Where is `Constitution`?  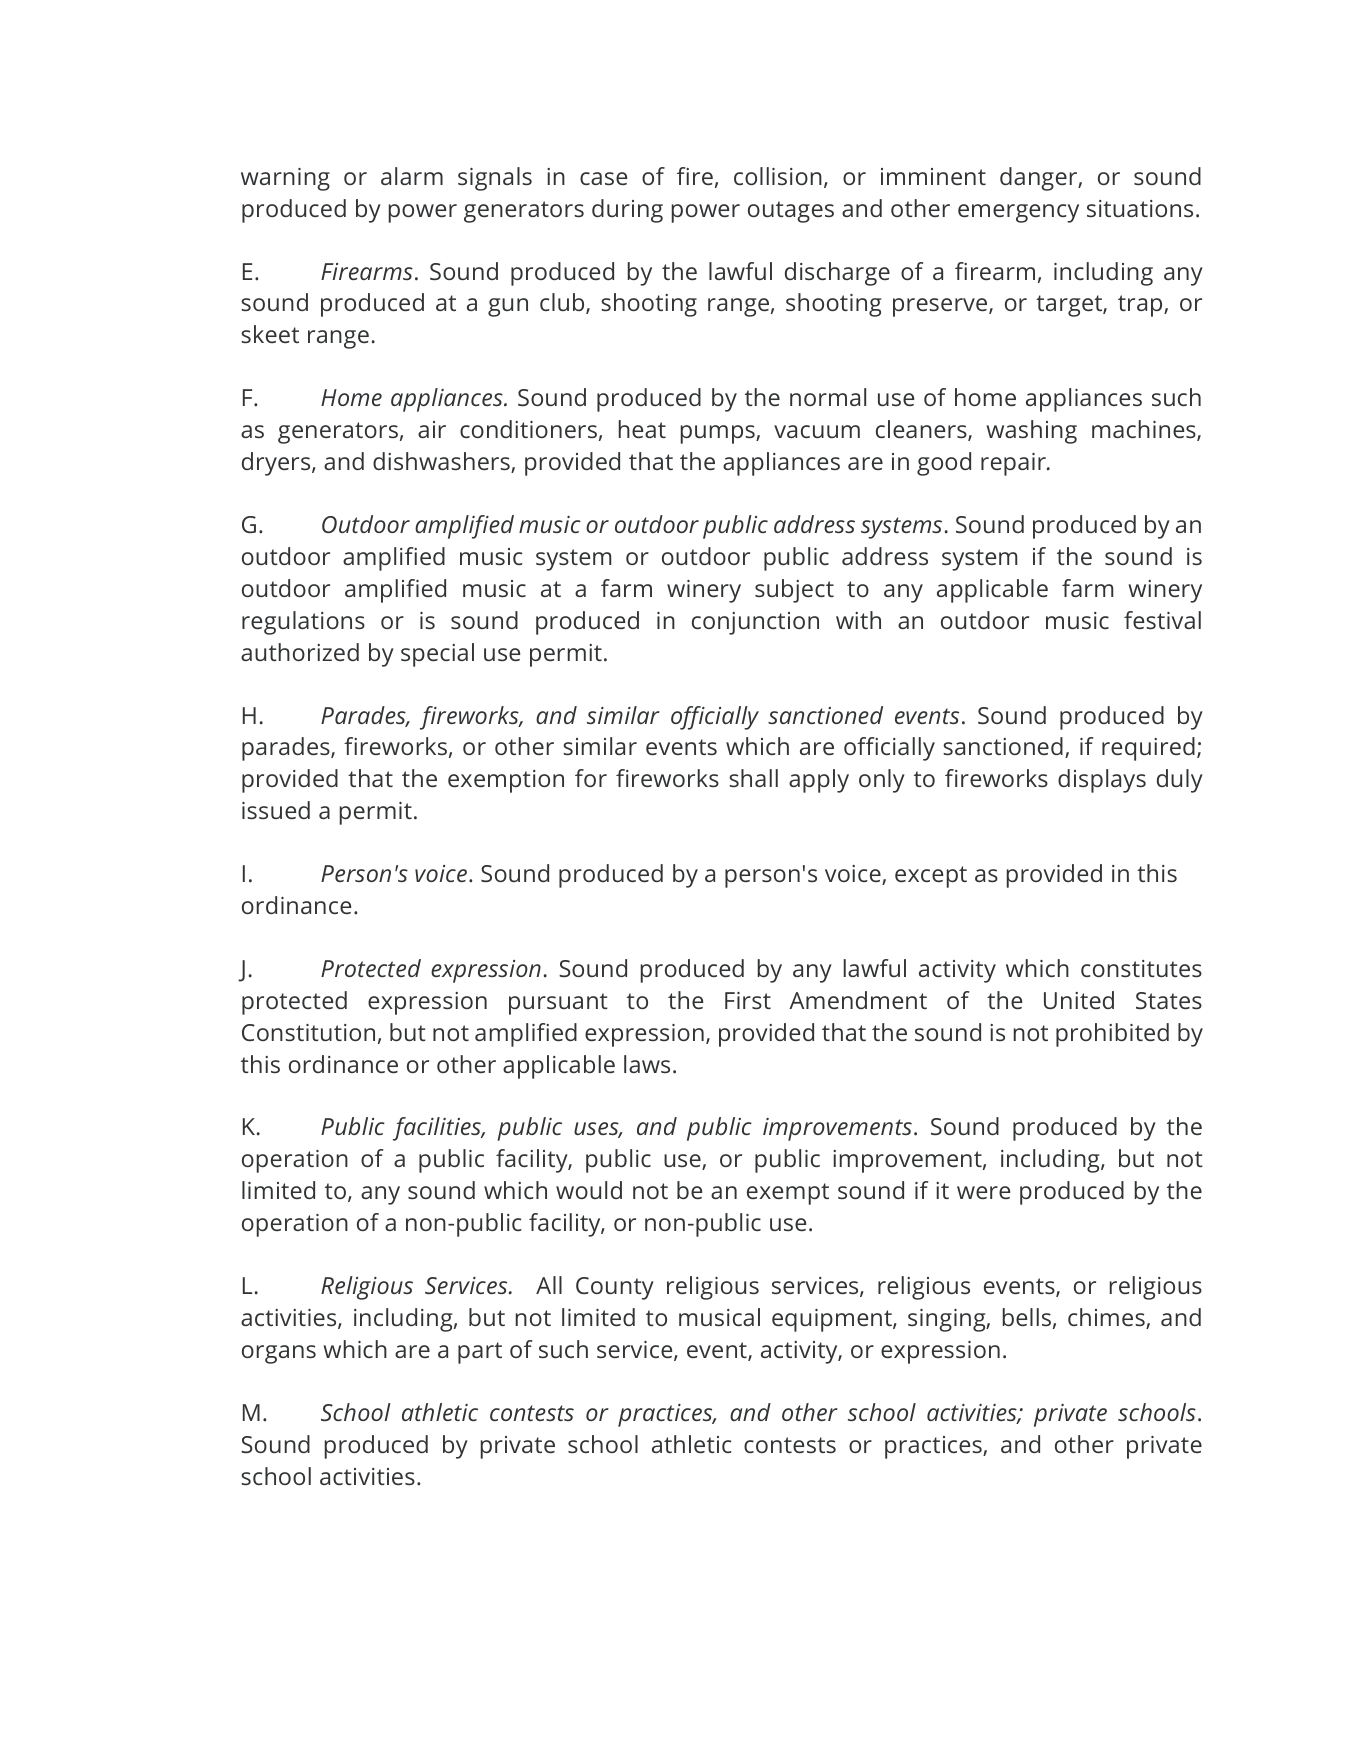
Constitution is located at coordinates (308, 1032).
